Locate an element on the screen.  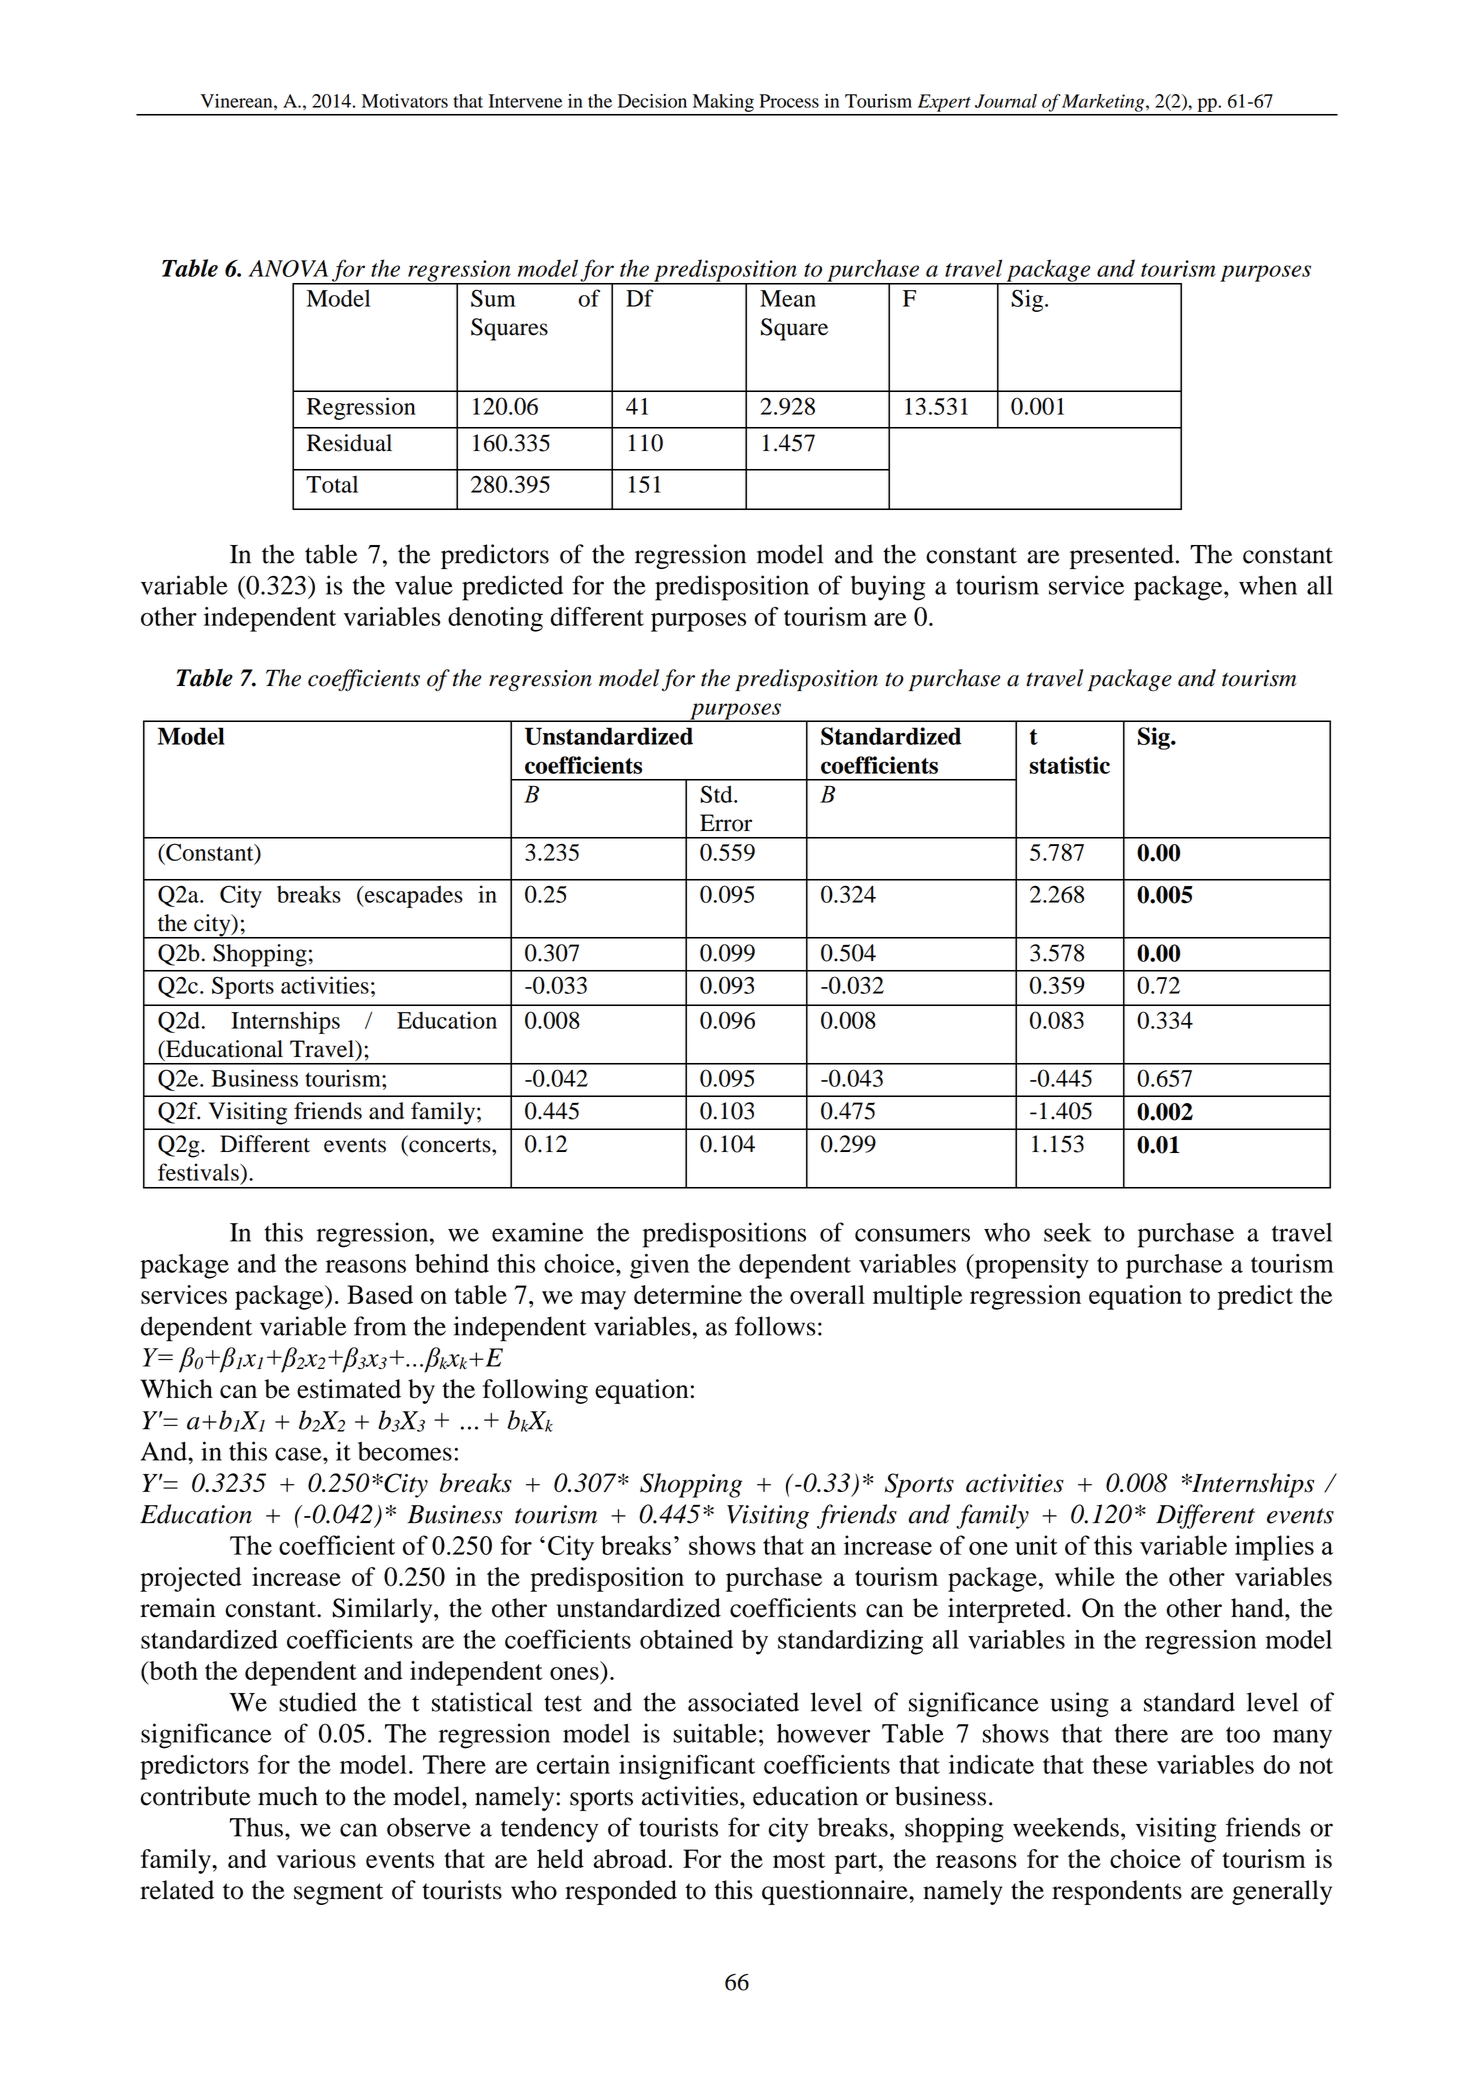
various is located at coordinates (316, 1858).
